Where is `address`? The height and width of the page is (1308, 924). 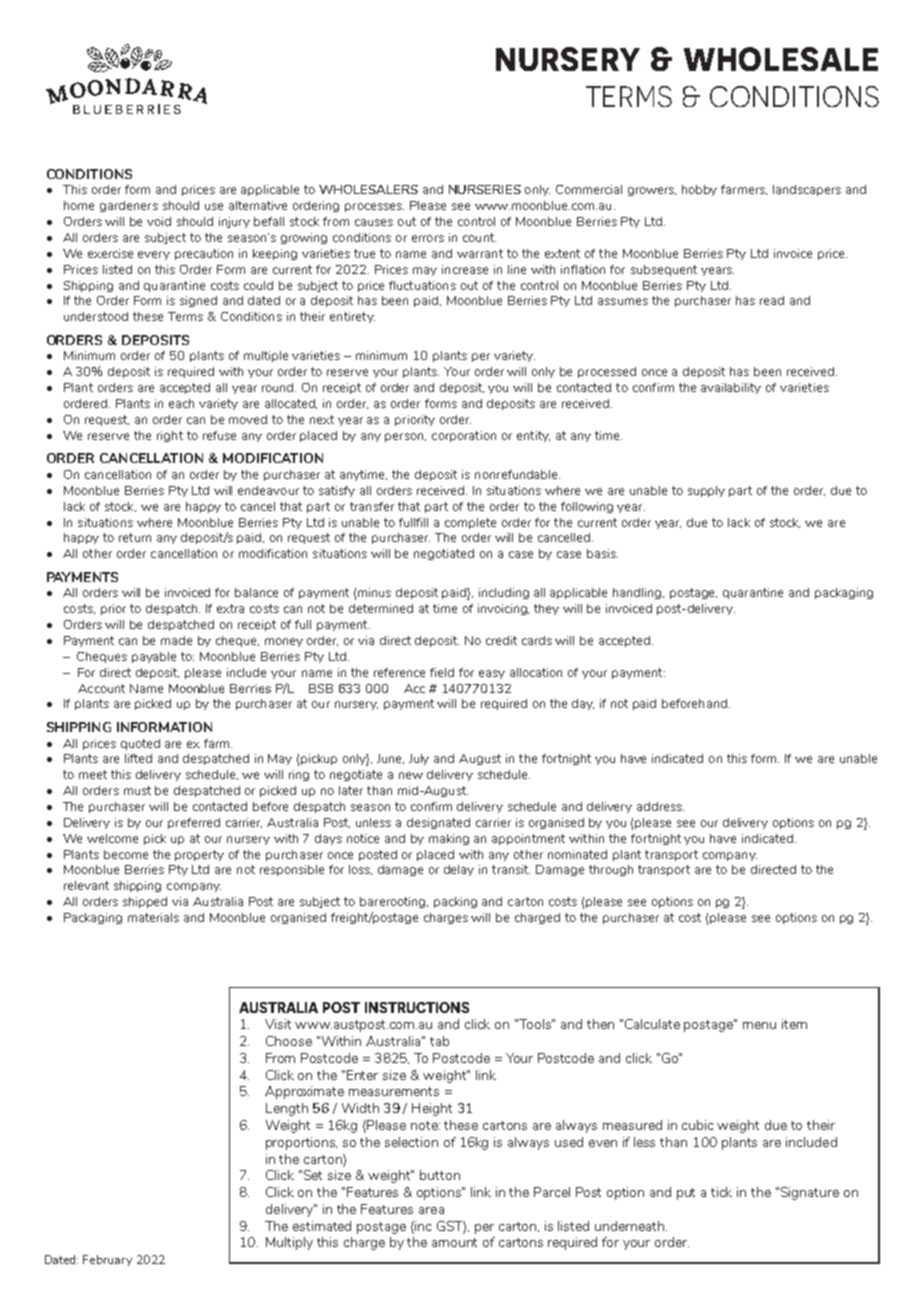 address is located at coordinates (660, 806).
